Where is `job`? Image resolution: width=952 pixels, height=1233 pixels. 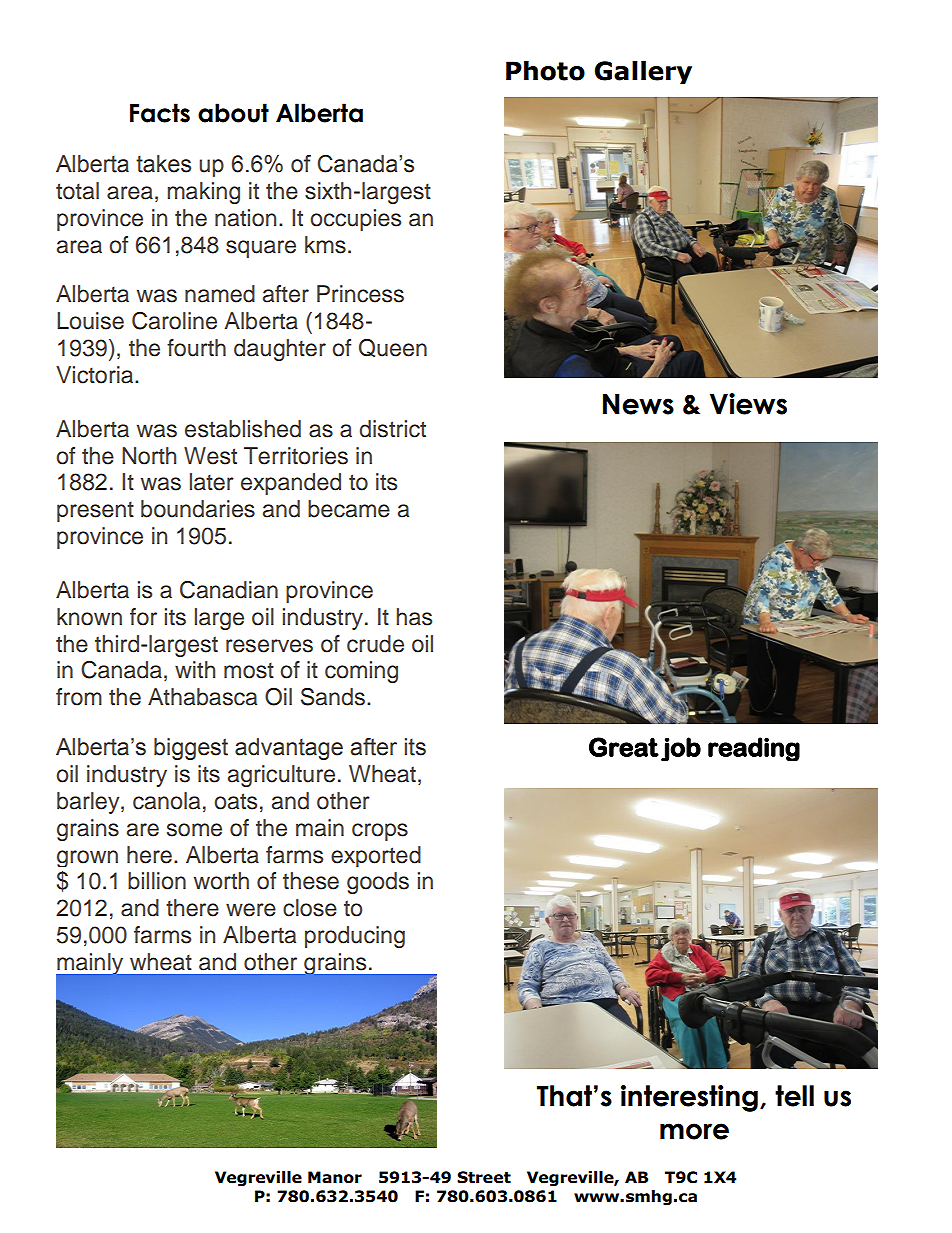
job is located at coordinates (681, 749).
